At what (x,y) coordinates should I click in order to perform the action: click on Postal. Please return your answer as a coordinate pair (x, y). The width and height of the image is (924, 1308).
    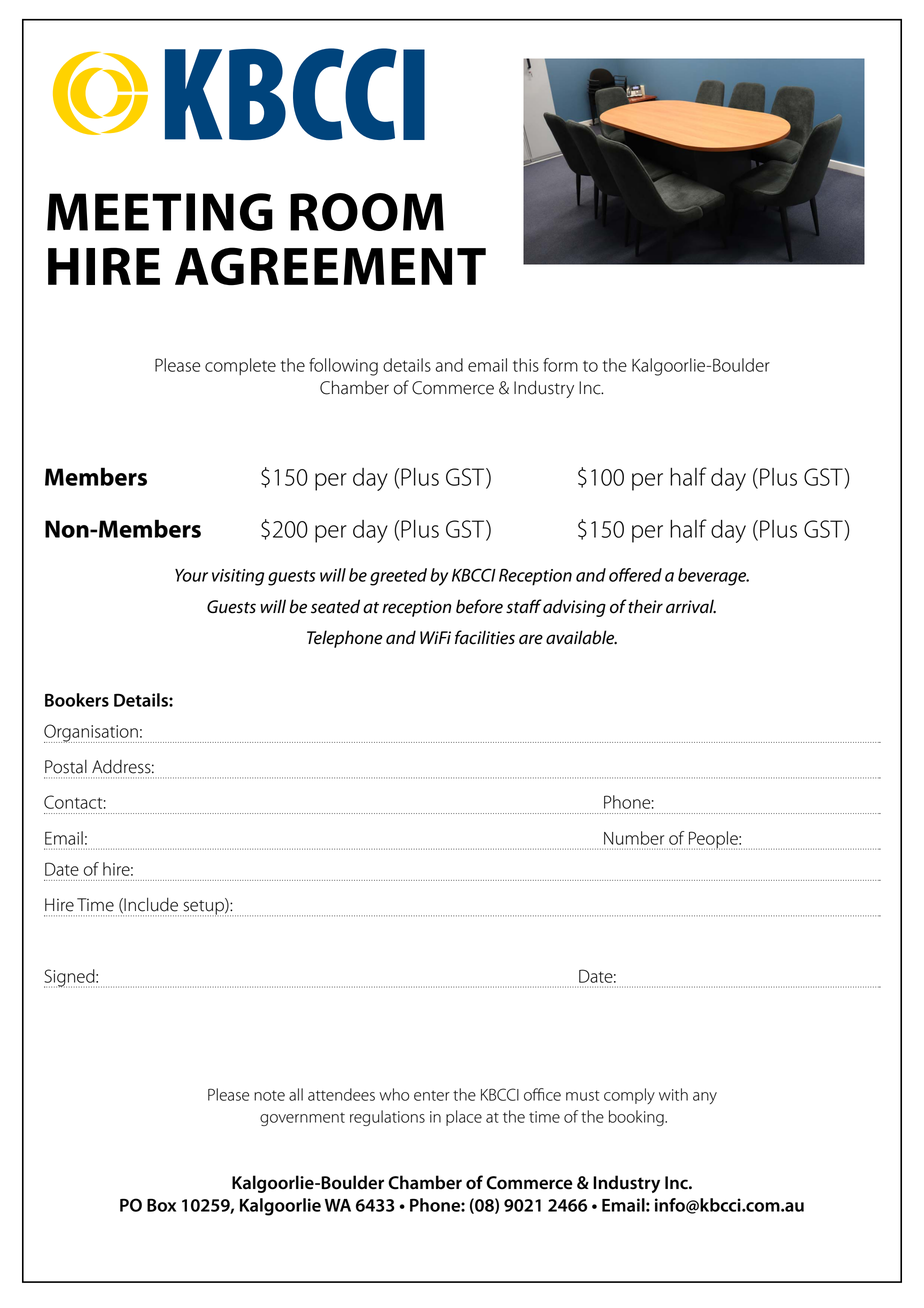
    Looking at the image, I should click on (66, 767).
